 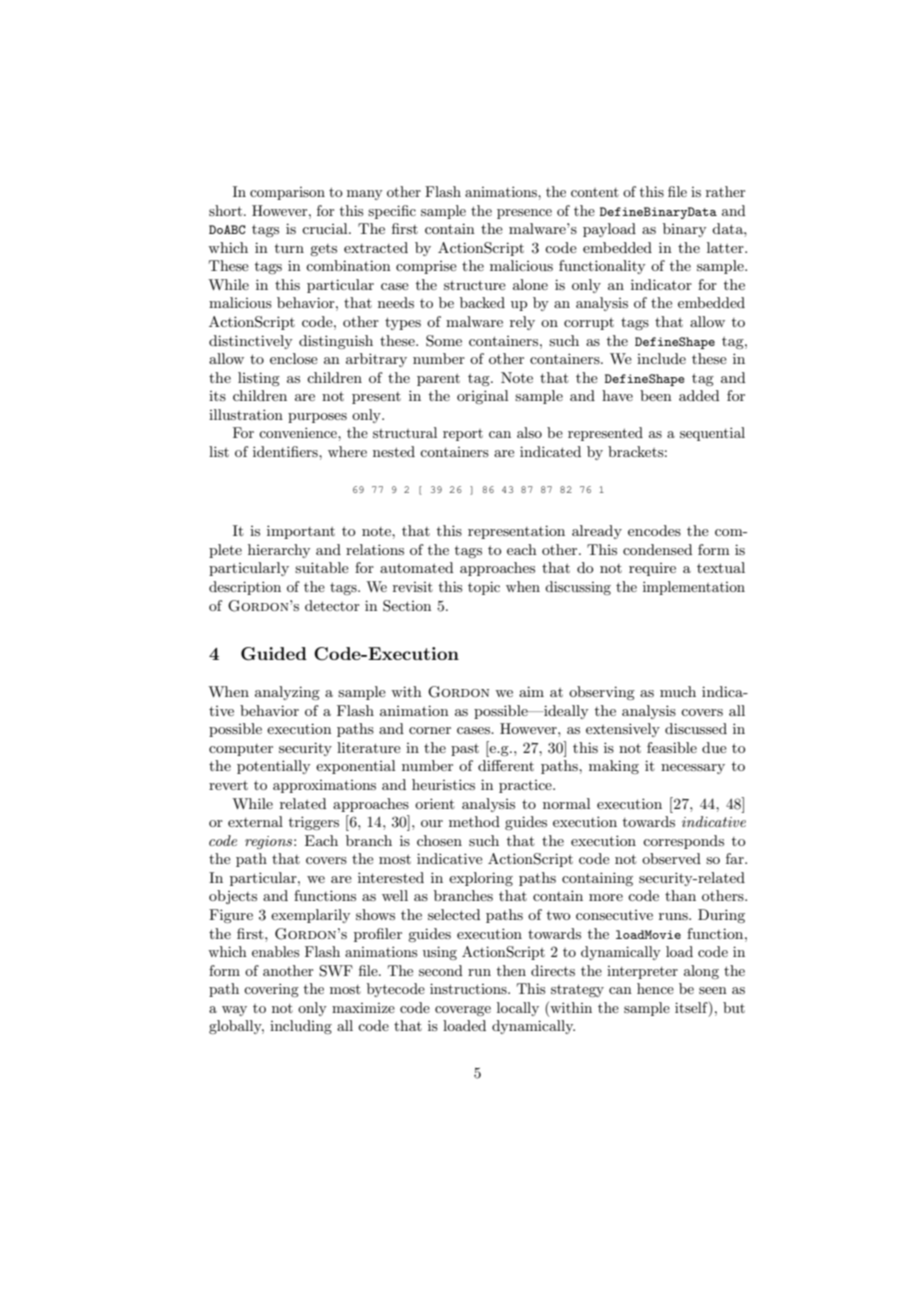 I want to click on sequential, so click(x=712, y=434).
